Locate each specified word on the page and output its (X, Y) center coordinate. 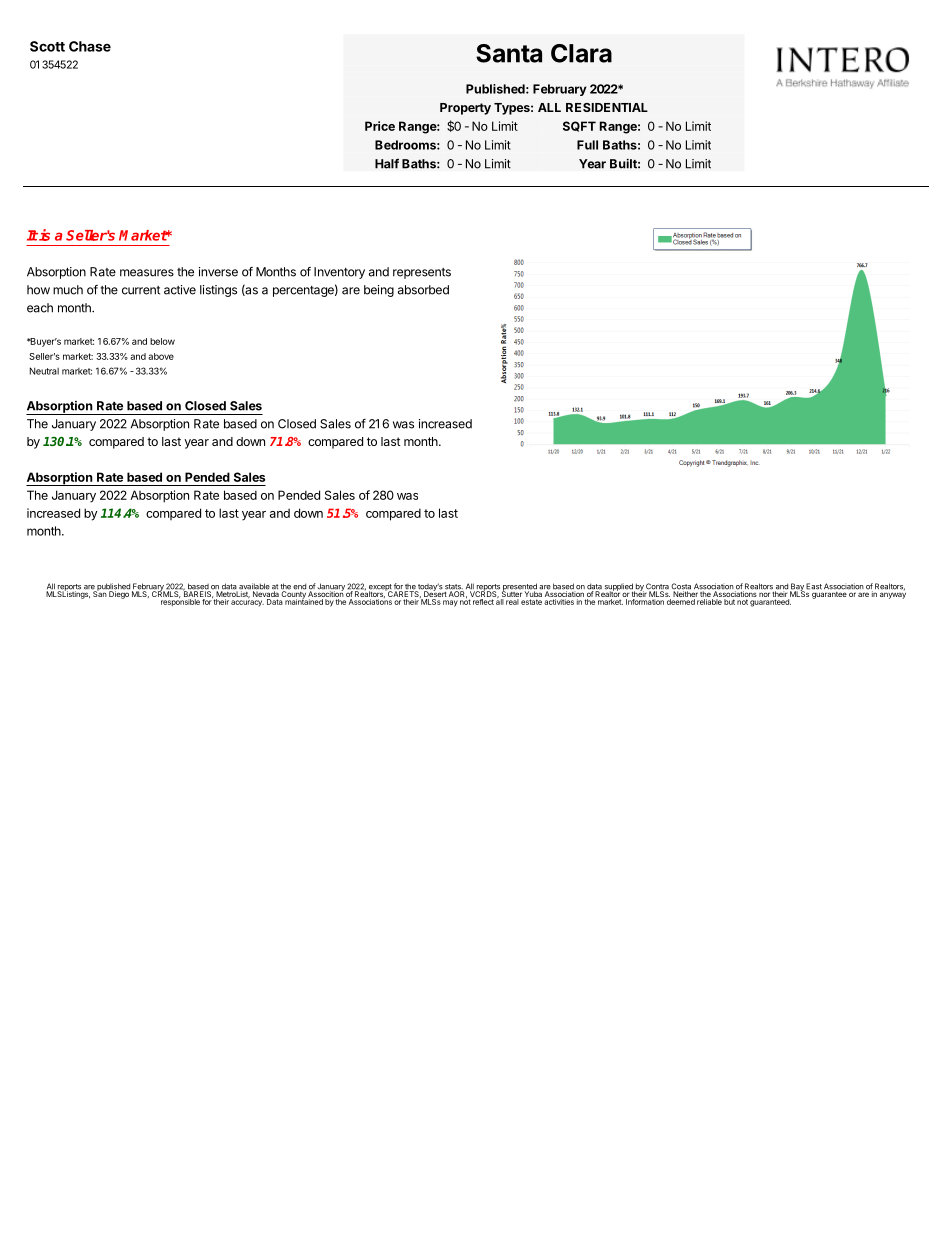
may (450, 603)
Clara (581, 53)
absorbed (423, 290)
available (253, 587)
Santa (509, 53)
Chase (90, 46)
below (162, 341)
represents (422, 273)
